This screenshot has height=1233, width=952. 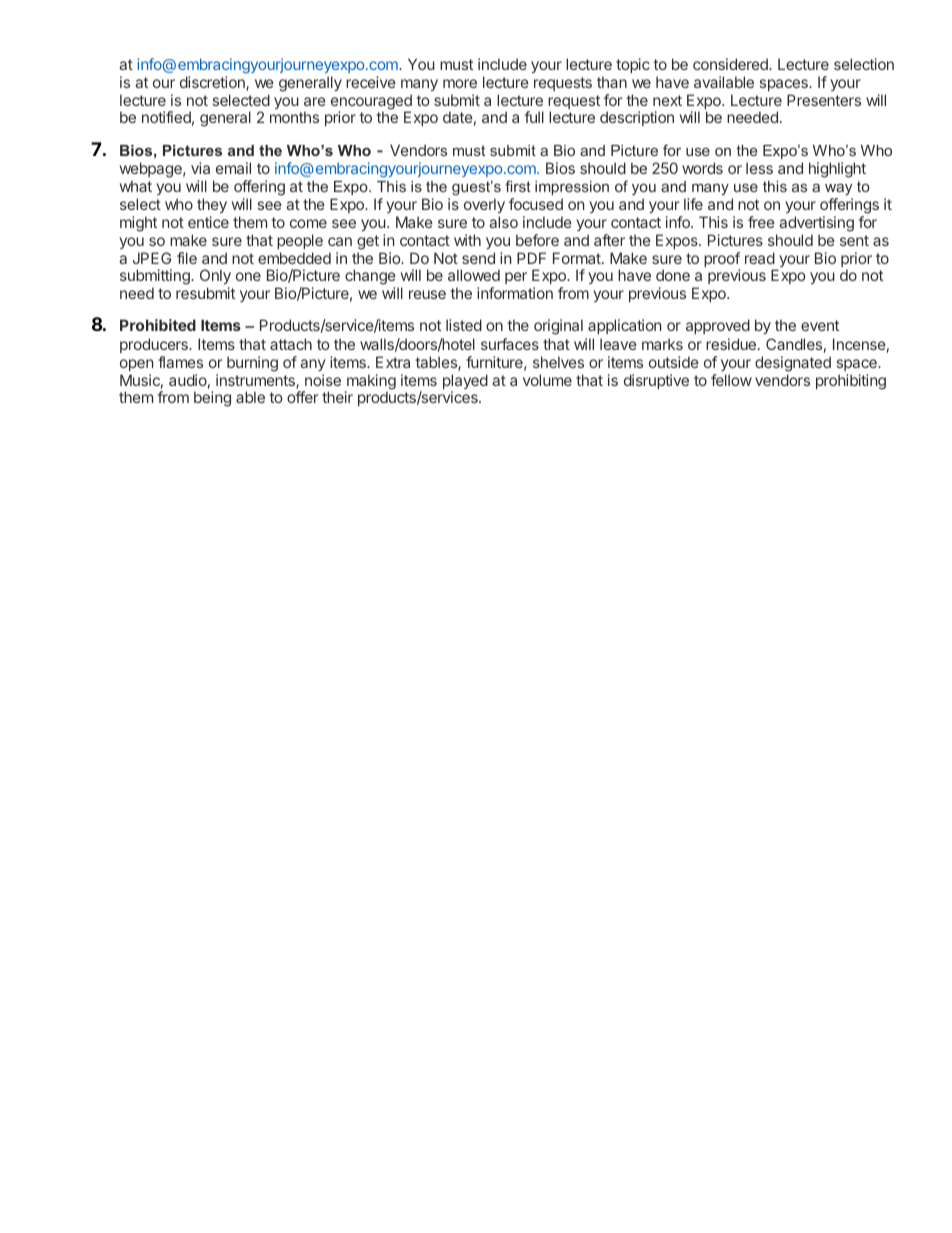 What do you see at coordinates (464, 325) in the screenshot?
I see `listed` at bounding box center [464, 325].
